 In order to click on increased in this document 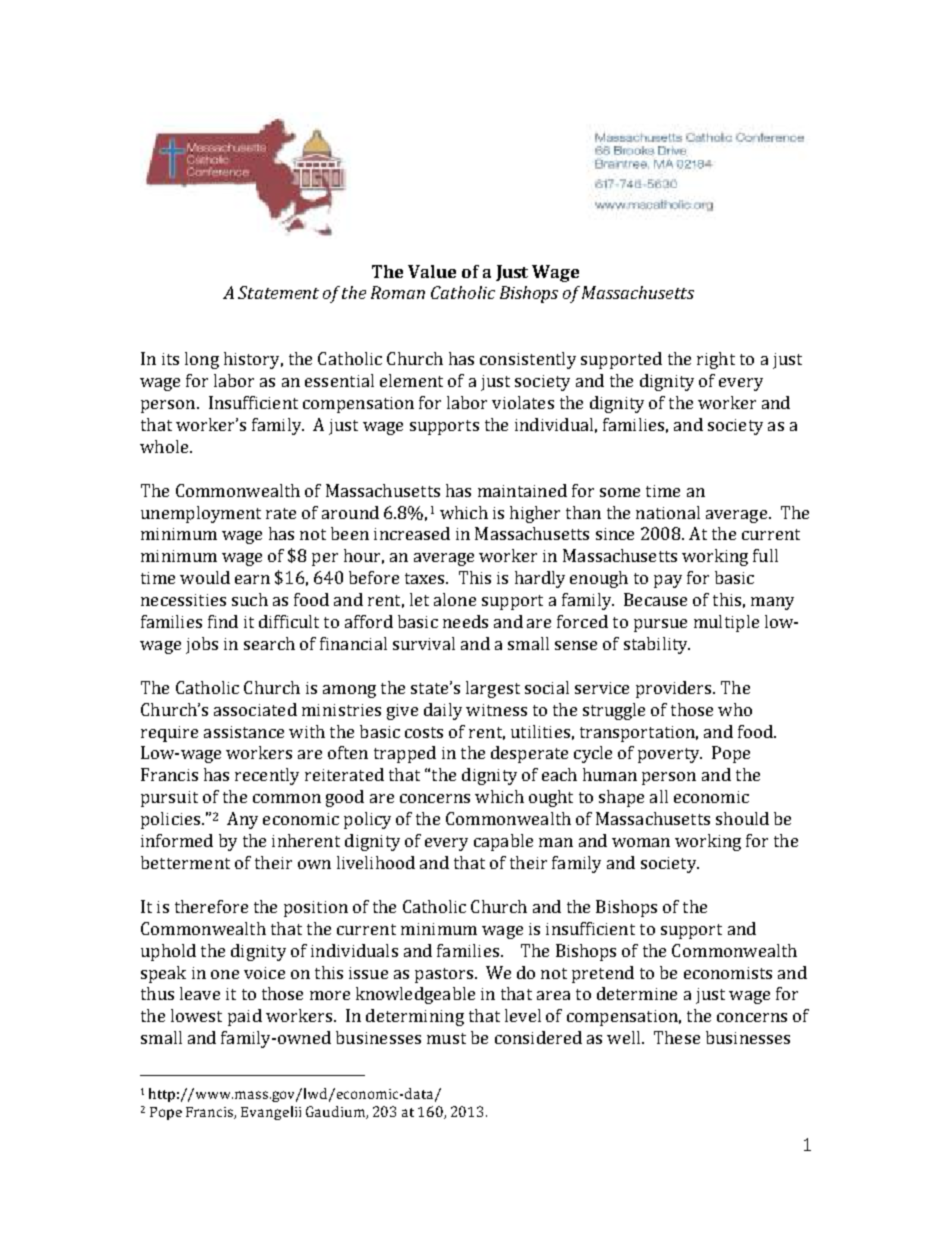, I will do `click(412, 533)`.
